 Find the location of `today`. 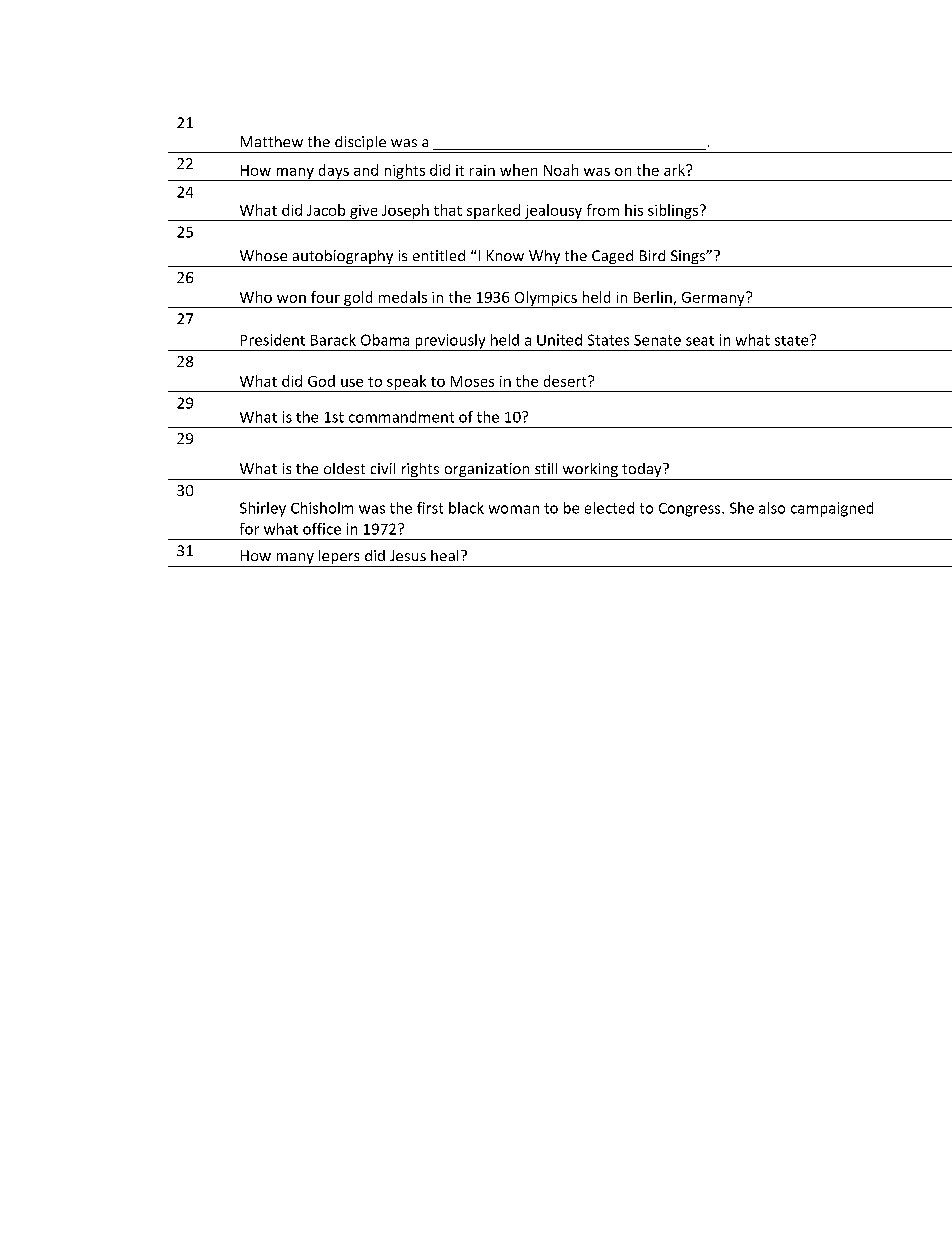

today is located at coordinates (642, 471).
